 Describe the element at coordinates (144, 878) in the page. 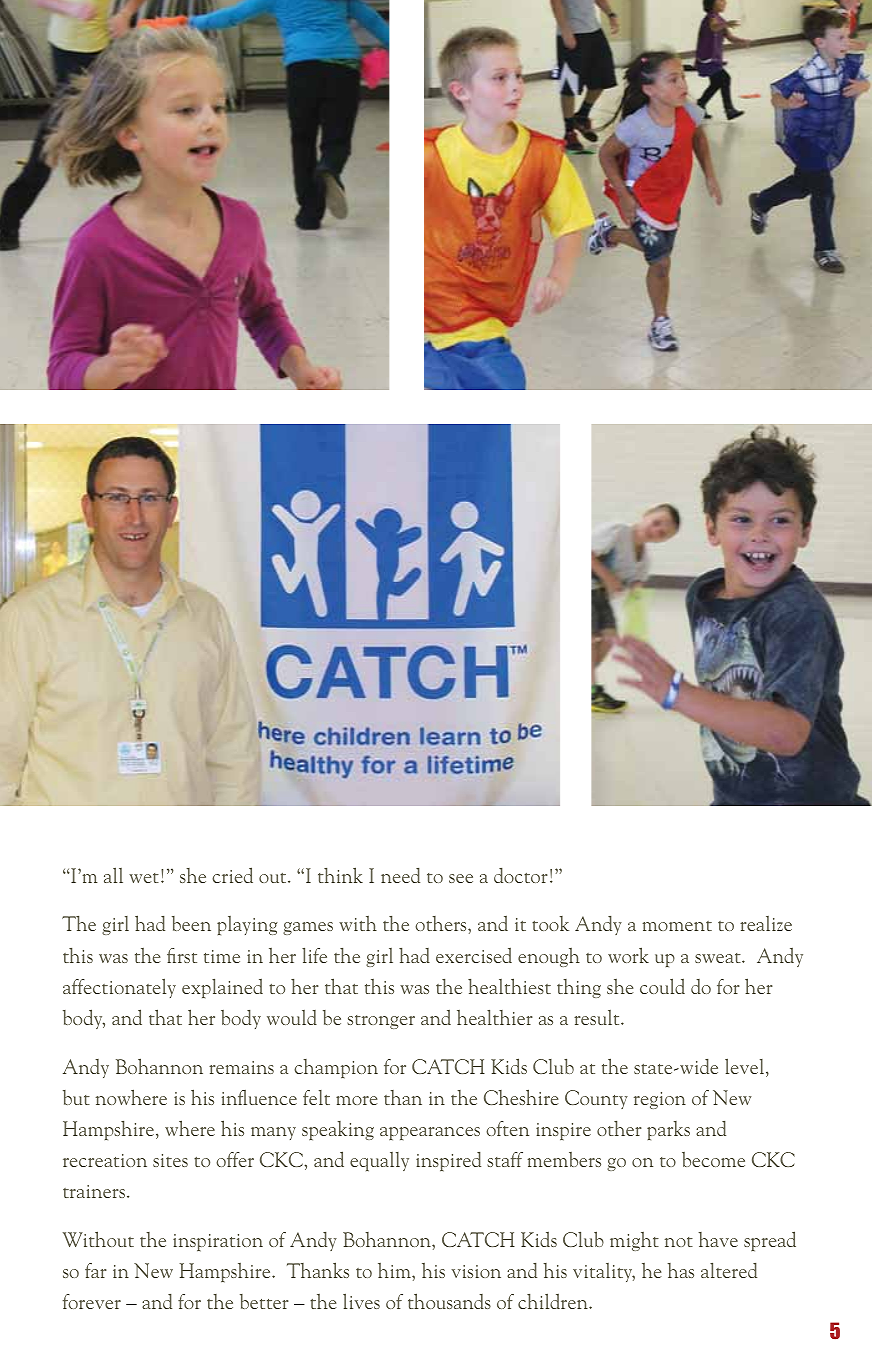

I see `wet` at that location.
